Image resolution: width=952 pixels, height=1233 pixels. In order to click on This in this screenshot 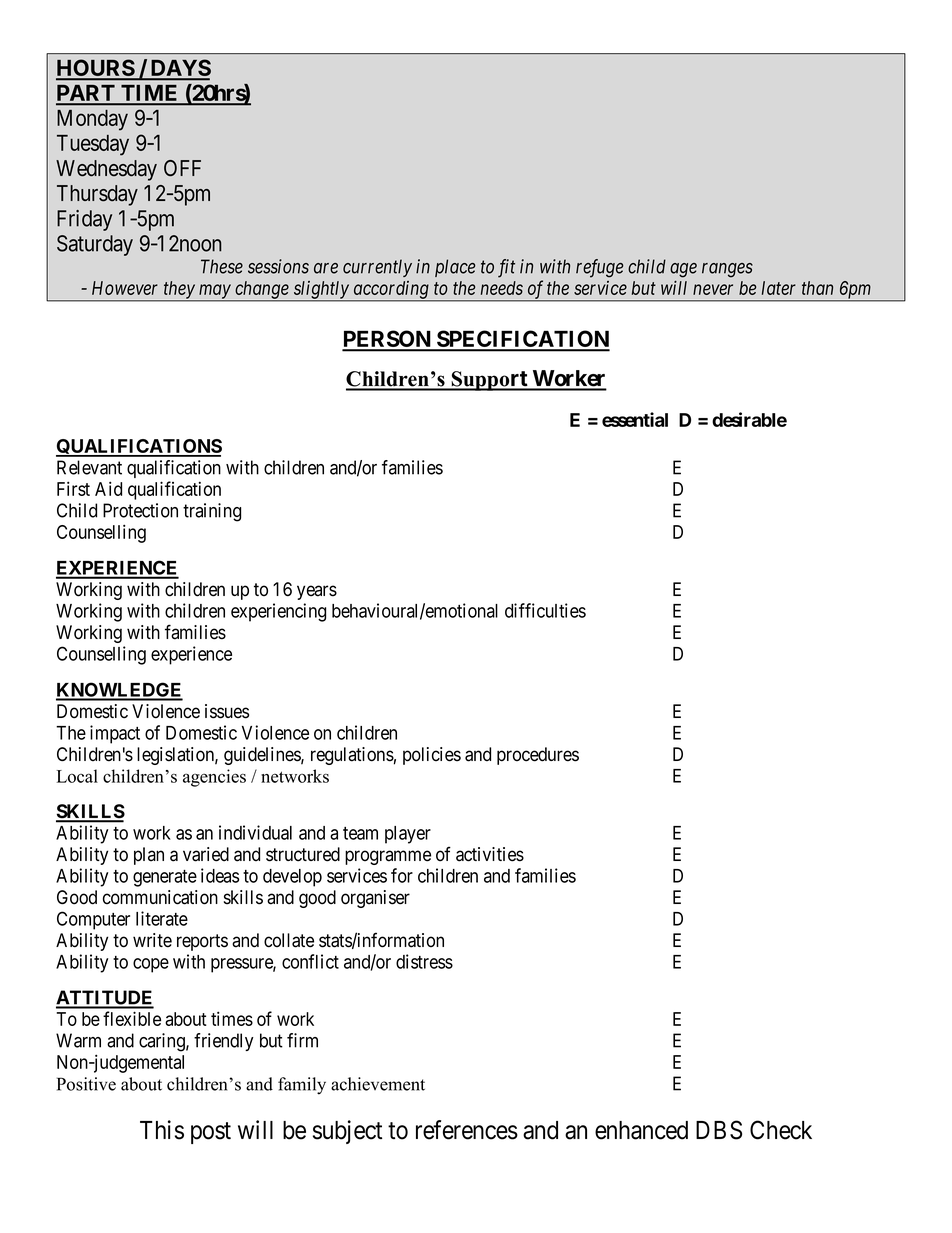, I will do `click(162, 1130)`.
